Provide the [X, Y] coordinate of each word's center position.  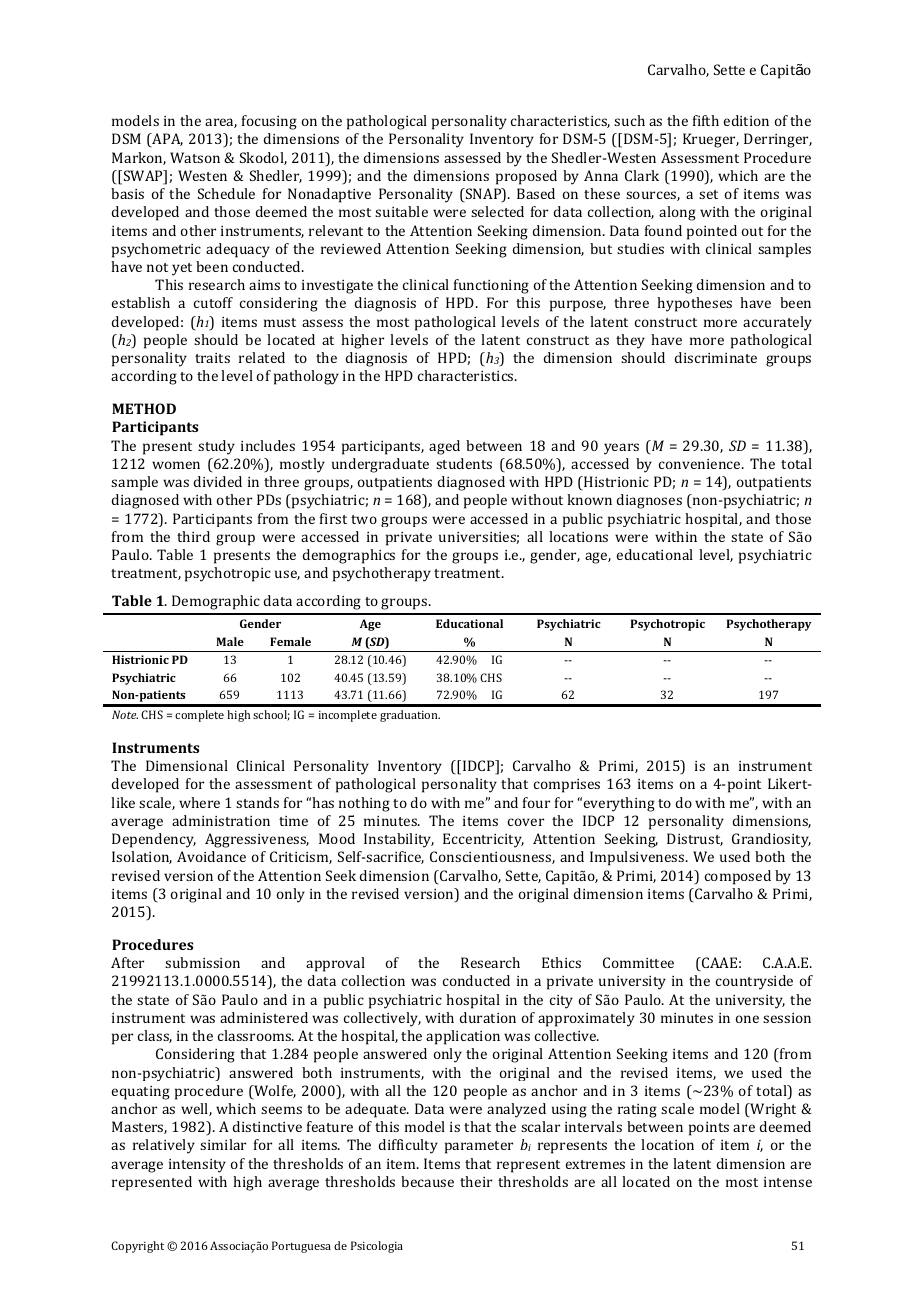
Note [125, 714]
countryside [754, 982]
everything [619, 804]
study [216, 447]
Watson [195, 157]
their [476, 1181]
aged [444, 447]
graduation [410, 716]
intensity [197, 1166]
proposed [526, 177]
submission [202, 962]
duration [488, 1017]
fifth [706, 120]
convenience [701, 464]
